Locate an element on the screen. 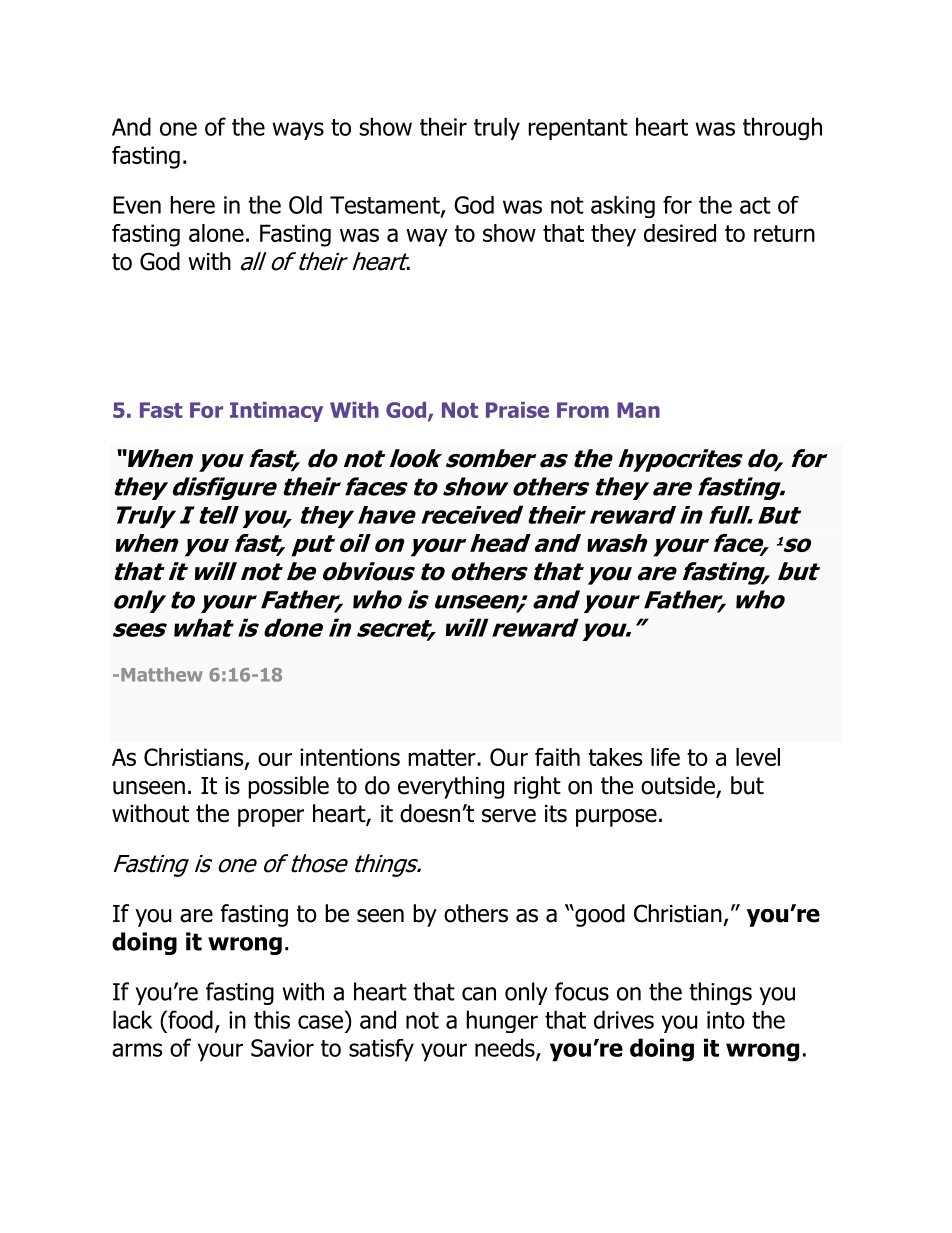 This screenshot has width=952, height=1233. act is located at coordinates (755, 205).
